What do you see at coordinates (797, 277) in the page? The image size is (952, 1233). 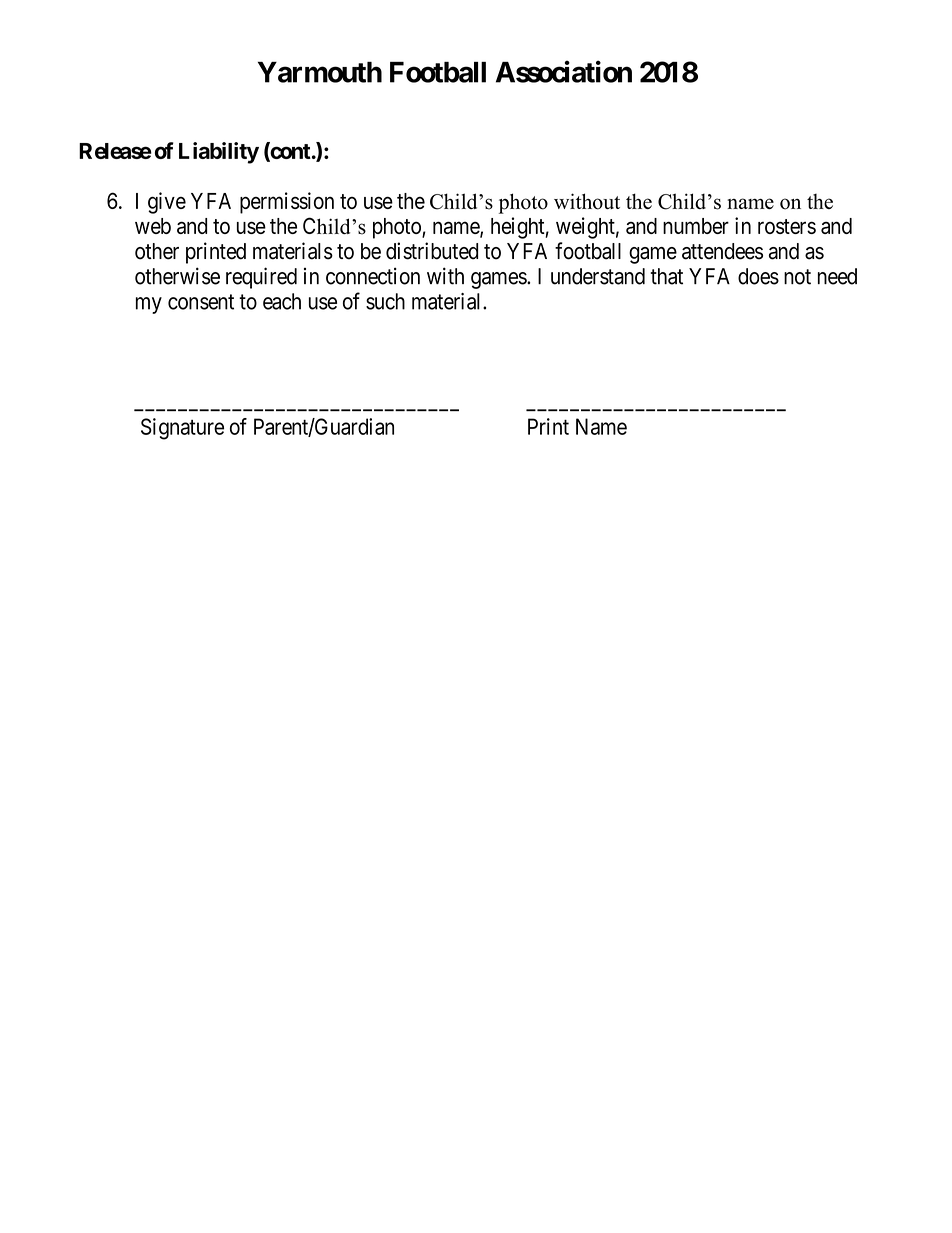 I see `not` at bounding box center [797, 277].
